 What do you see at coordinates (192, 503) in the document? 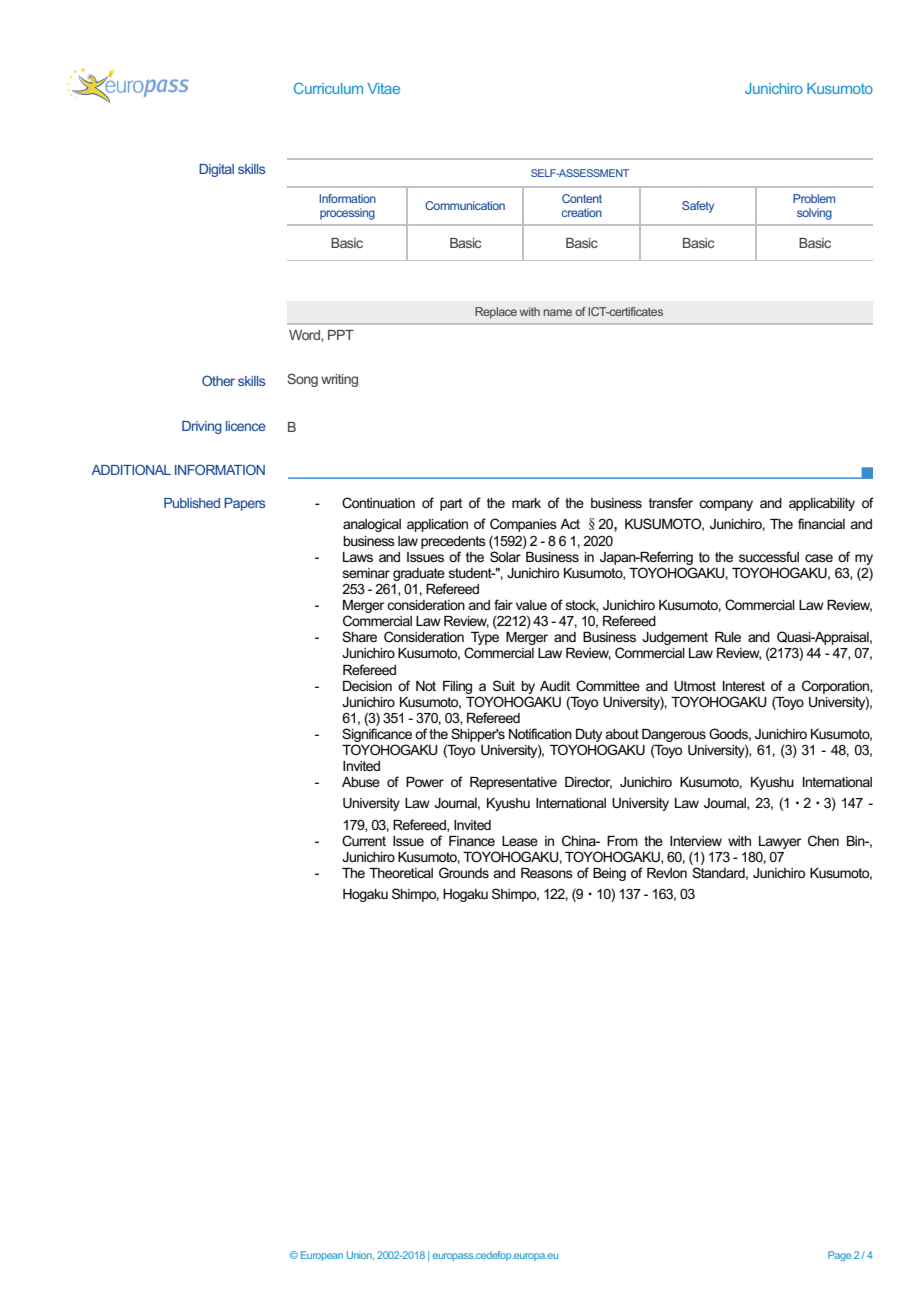
I see `Published` at bounding box center [192, 503].
